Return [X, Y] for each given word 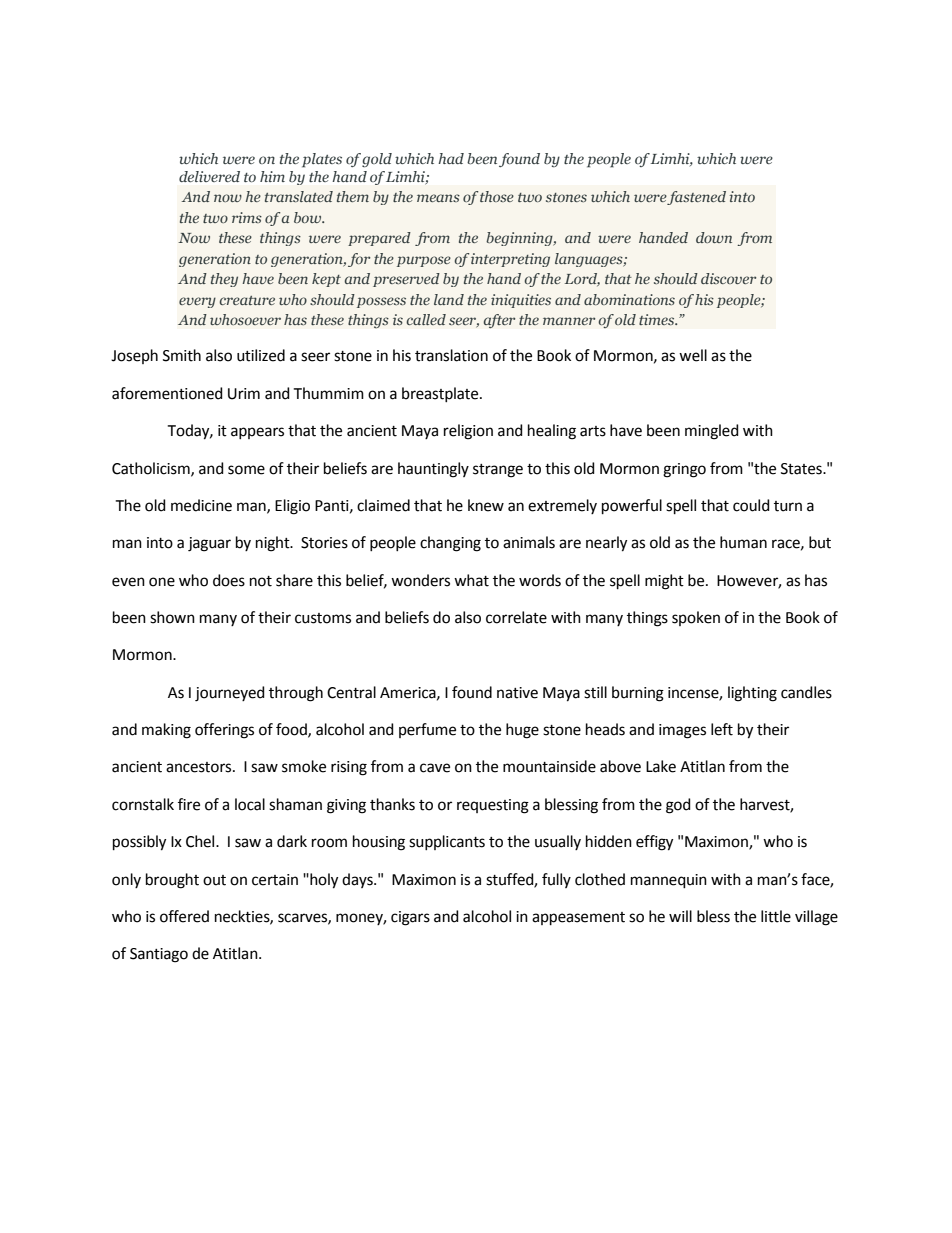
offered [184, 916]
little [776, 916]
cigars [410, 918]
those [497, 196]
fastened [696, 198]
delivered [209, 176]
